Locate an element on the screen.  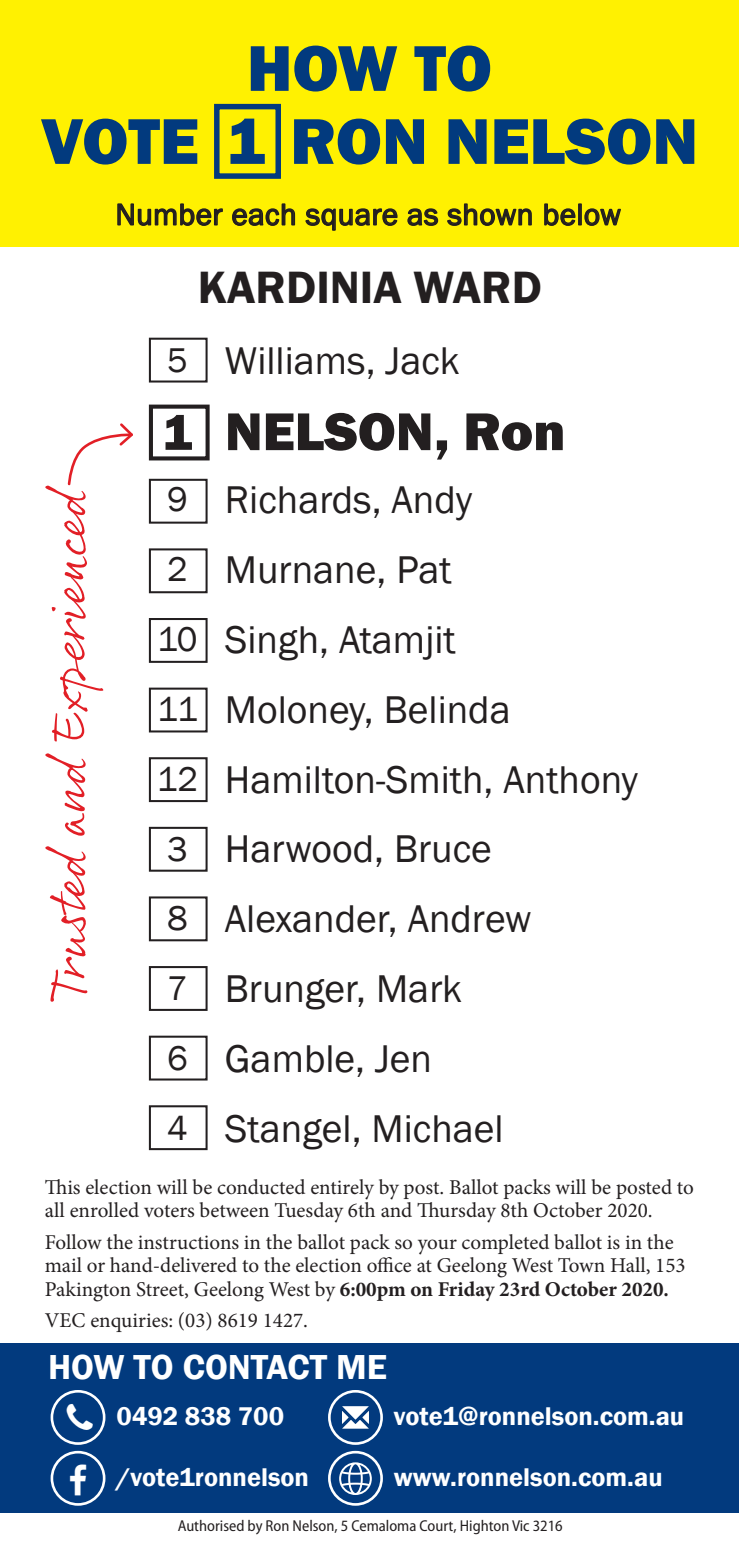
Number is located at coordinates (170, 214).
